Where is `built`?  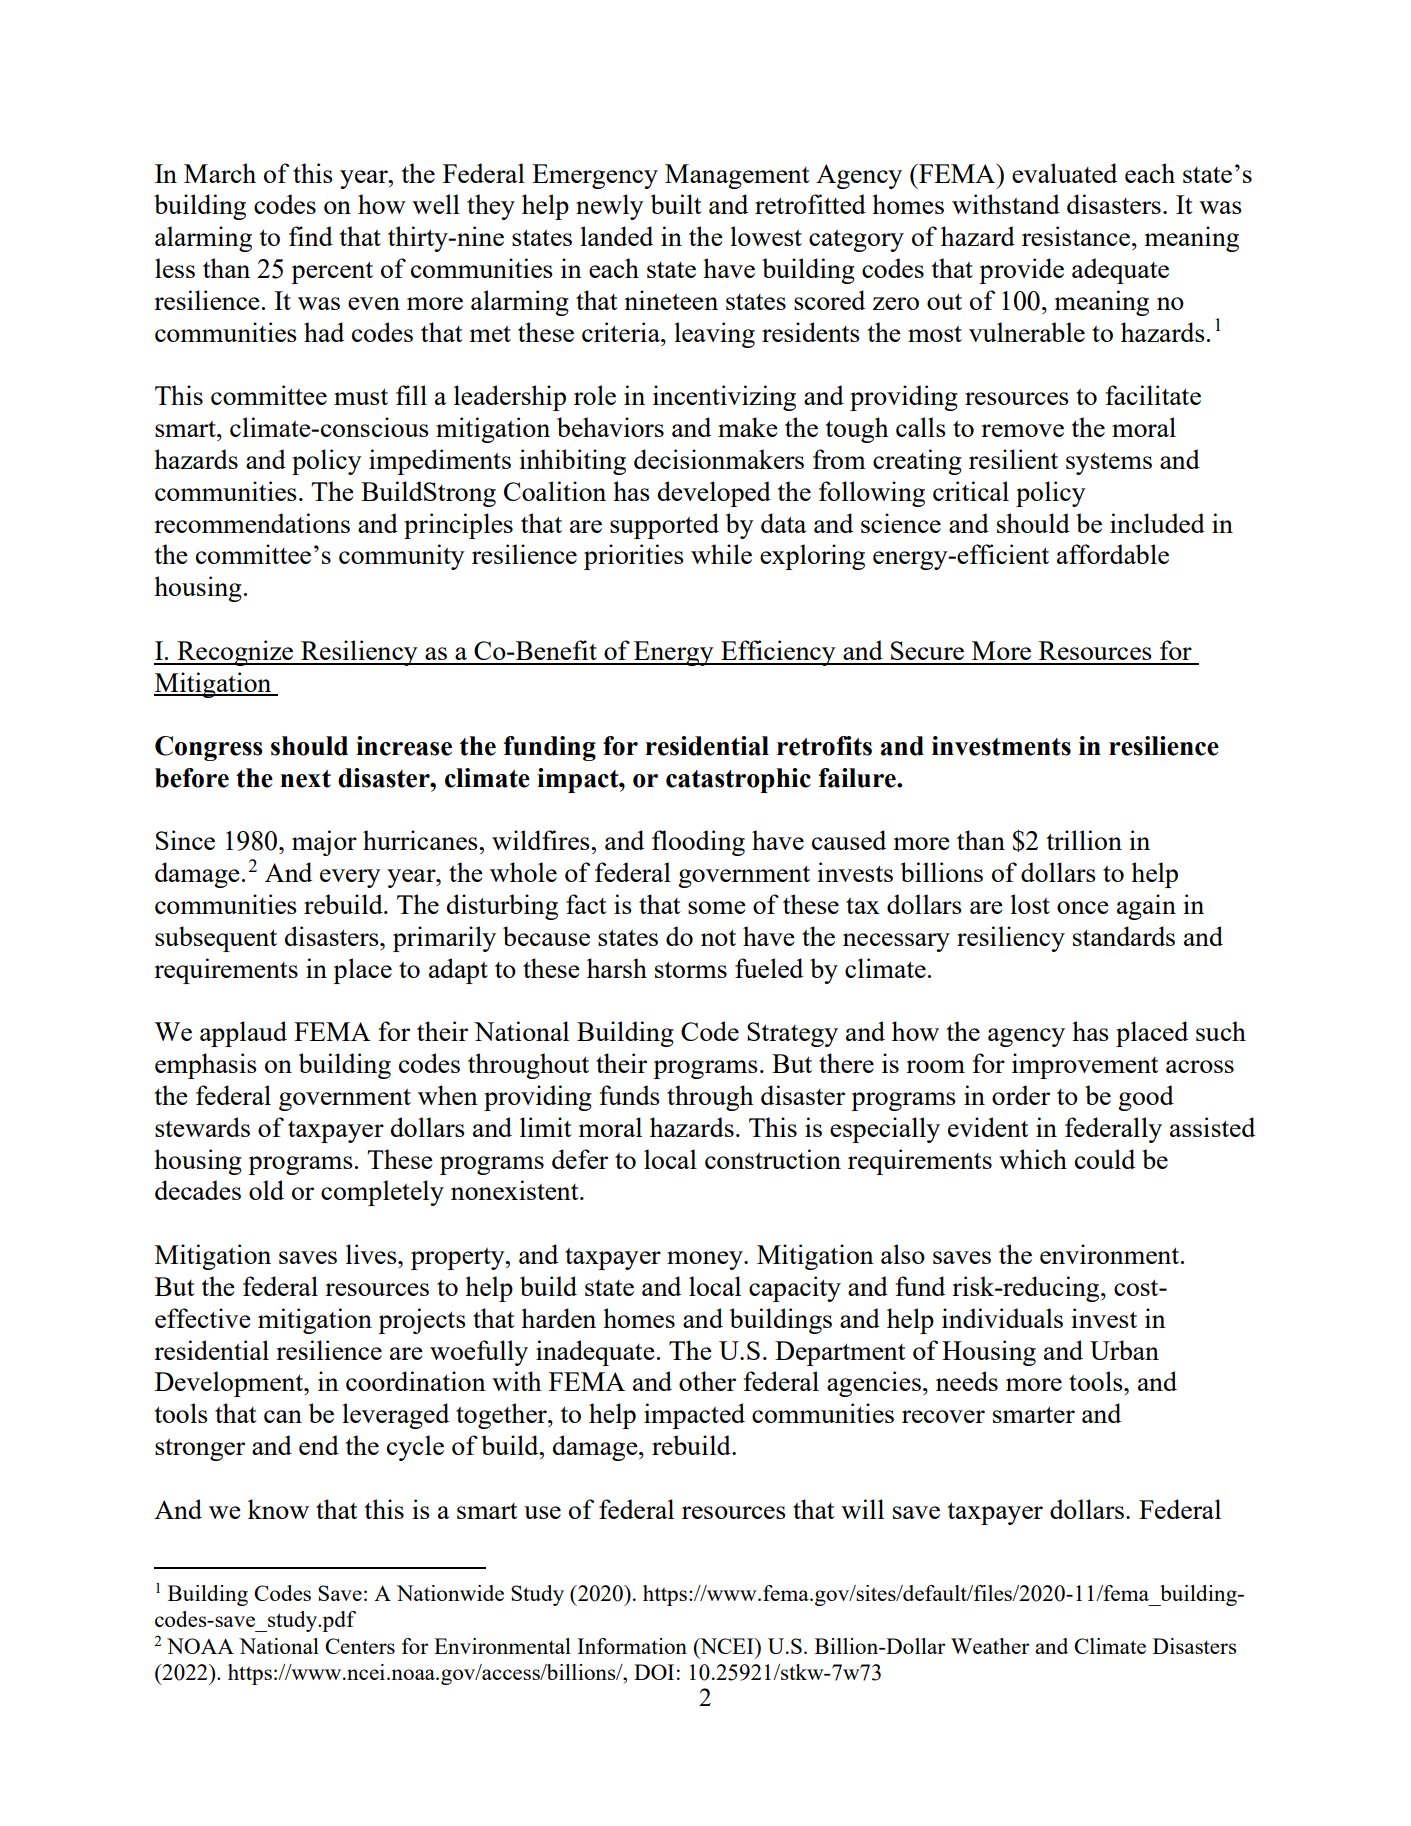
built is located at coordinates (676, 204).
